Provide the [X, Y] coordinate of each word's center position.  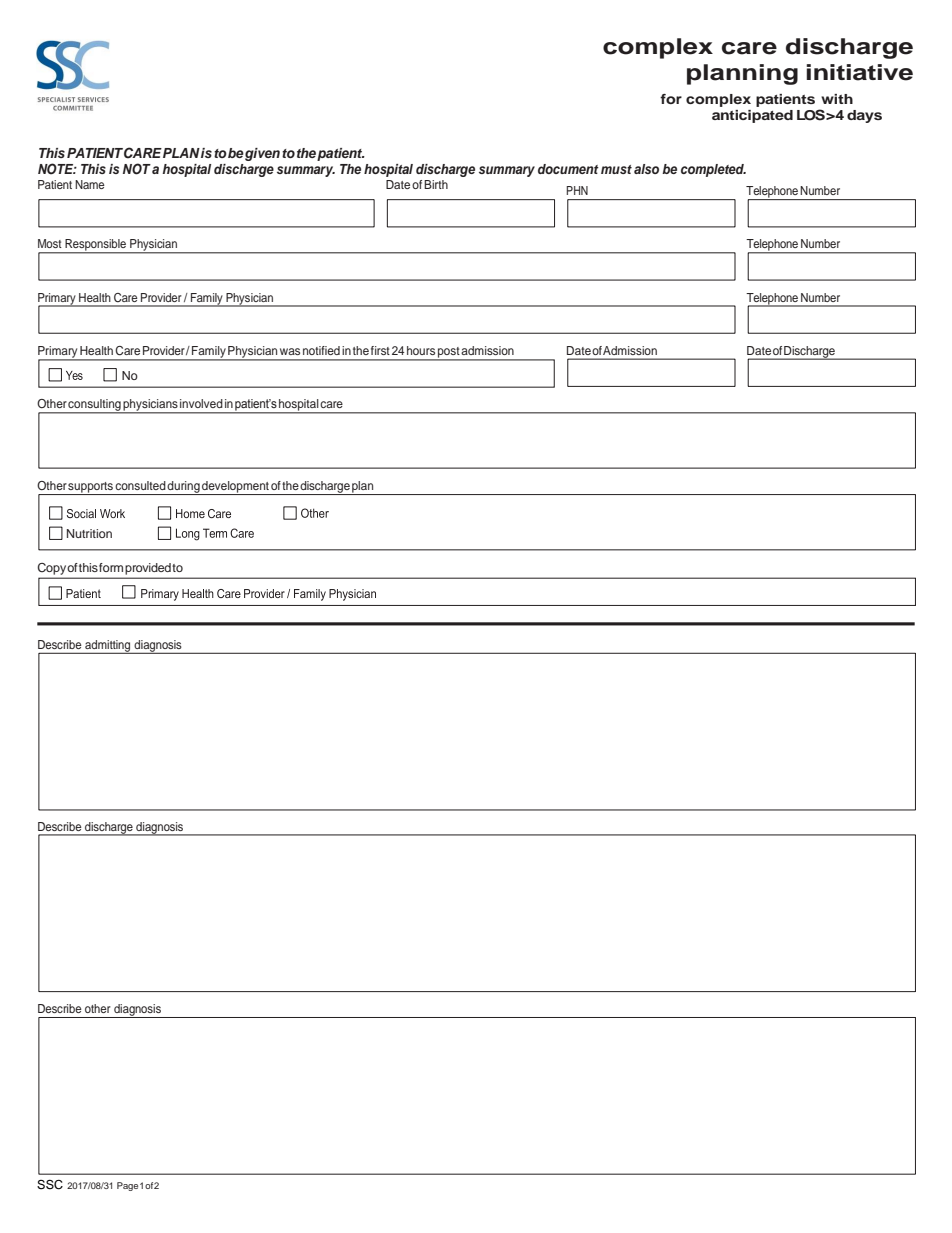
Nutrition [89, 533]
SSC [50, 1184]
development [235, 488]
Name [90, 184]
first [380, 350]
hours [421, 350]
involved [201, 403]
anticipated [752, 116]
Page [127, 1186]
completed [713, 170]
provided [148, 569]
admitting [108, 647]
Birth [436, 184]
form [111, 567]
